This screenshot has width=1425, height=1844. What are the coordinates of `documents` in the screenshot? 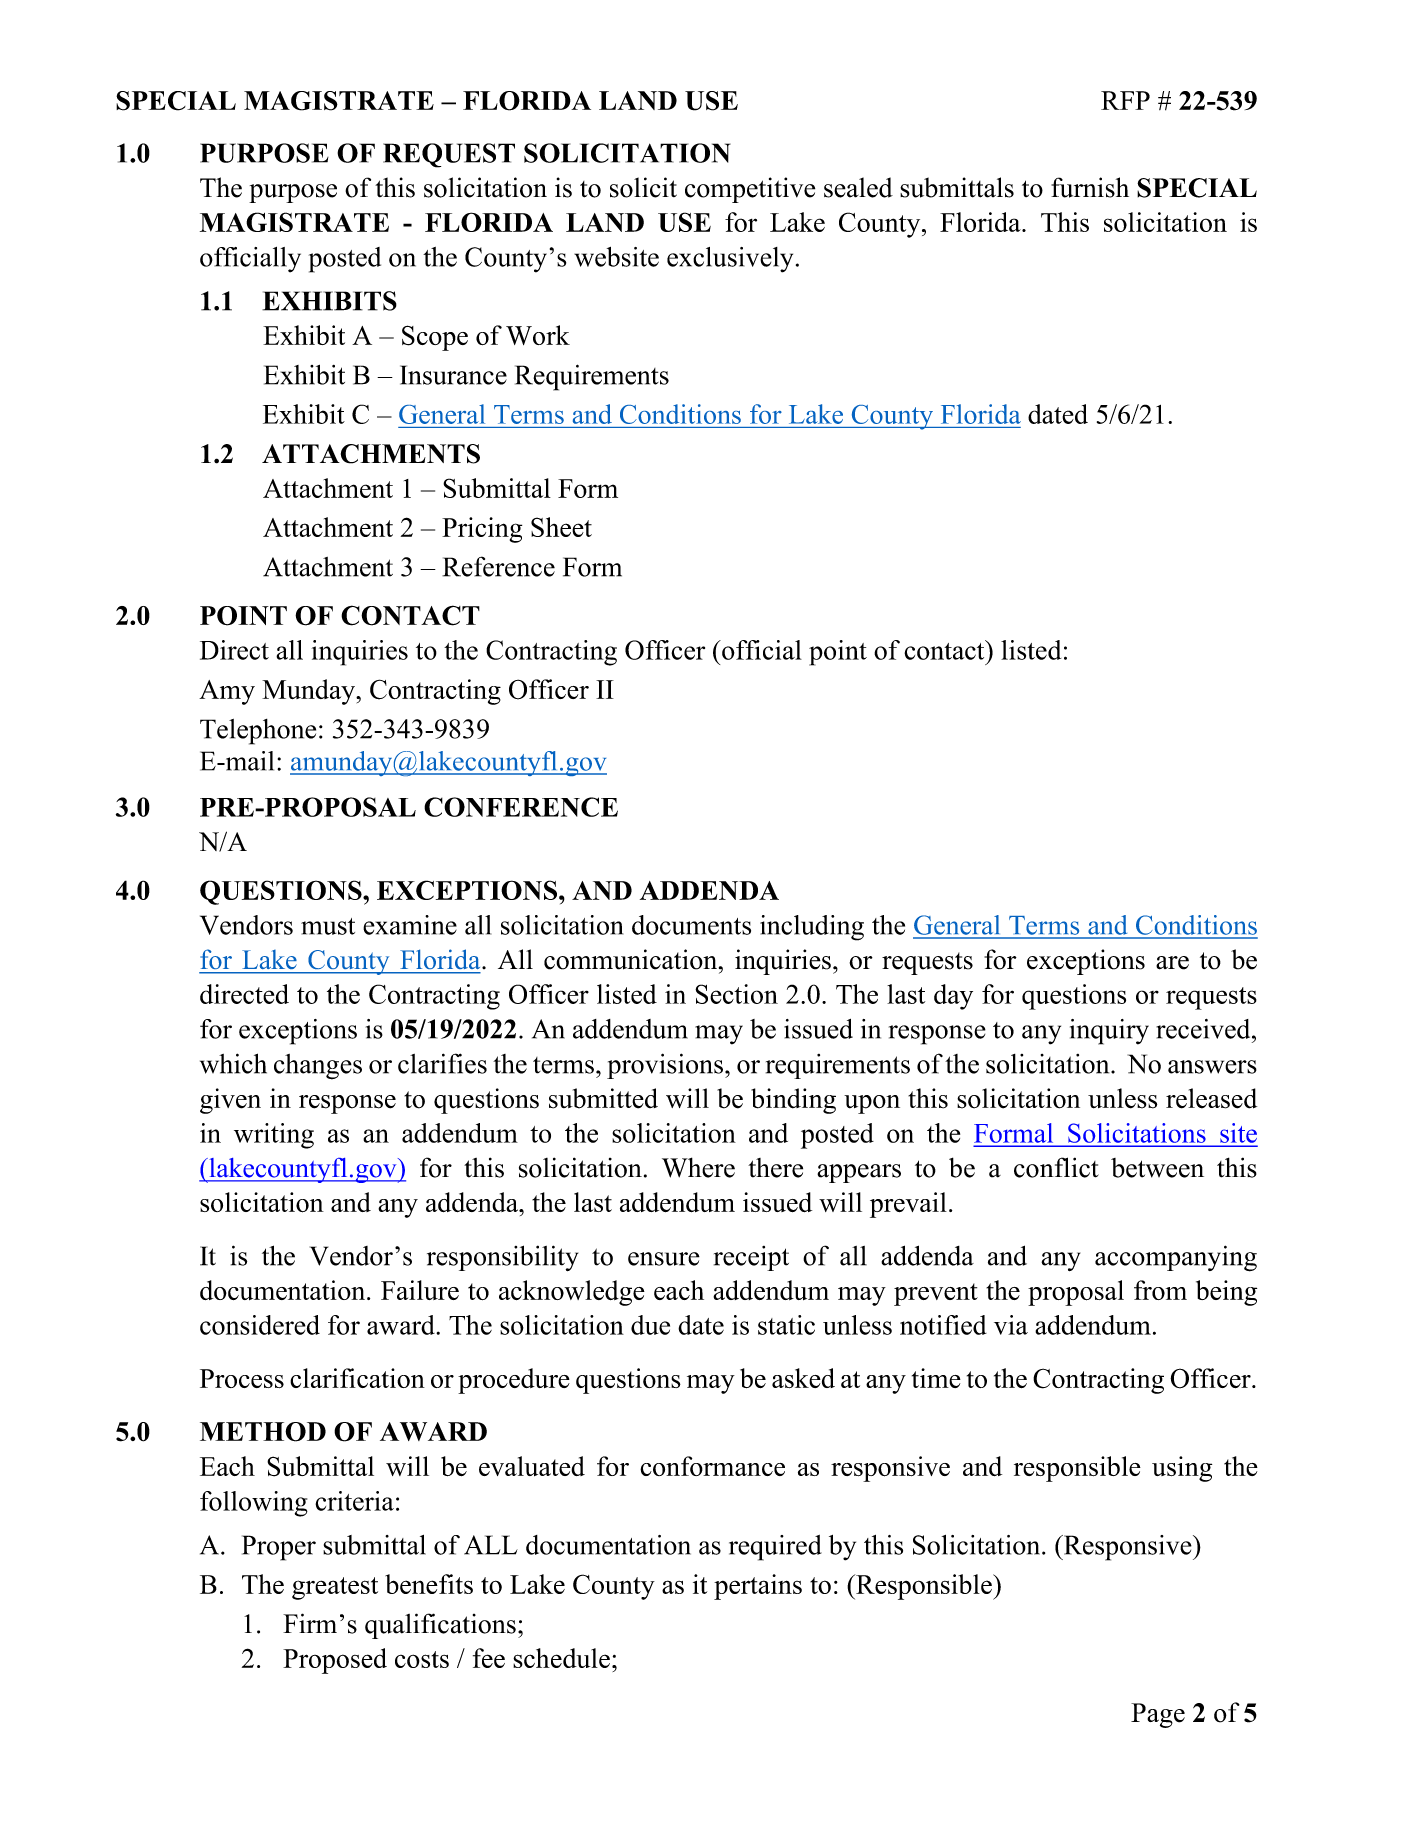 It's located at (691, 925).
